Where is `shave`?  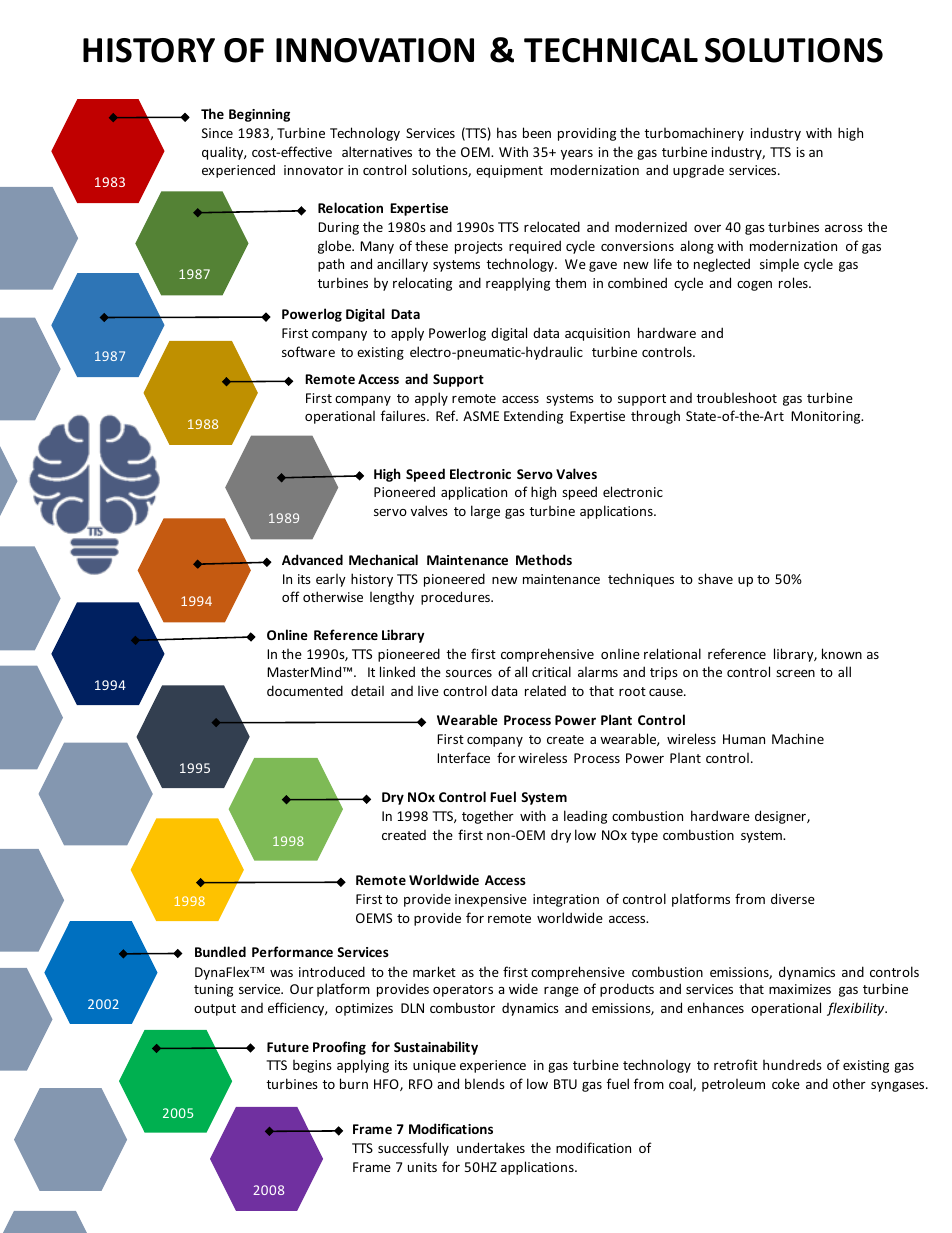 shave is located at coordinates (715, 578).
